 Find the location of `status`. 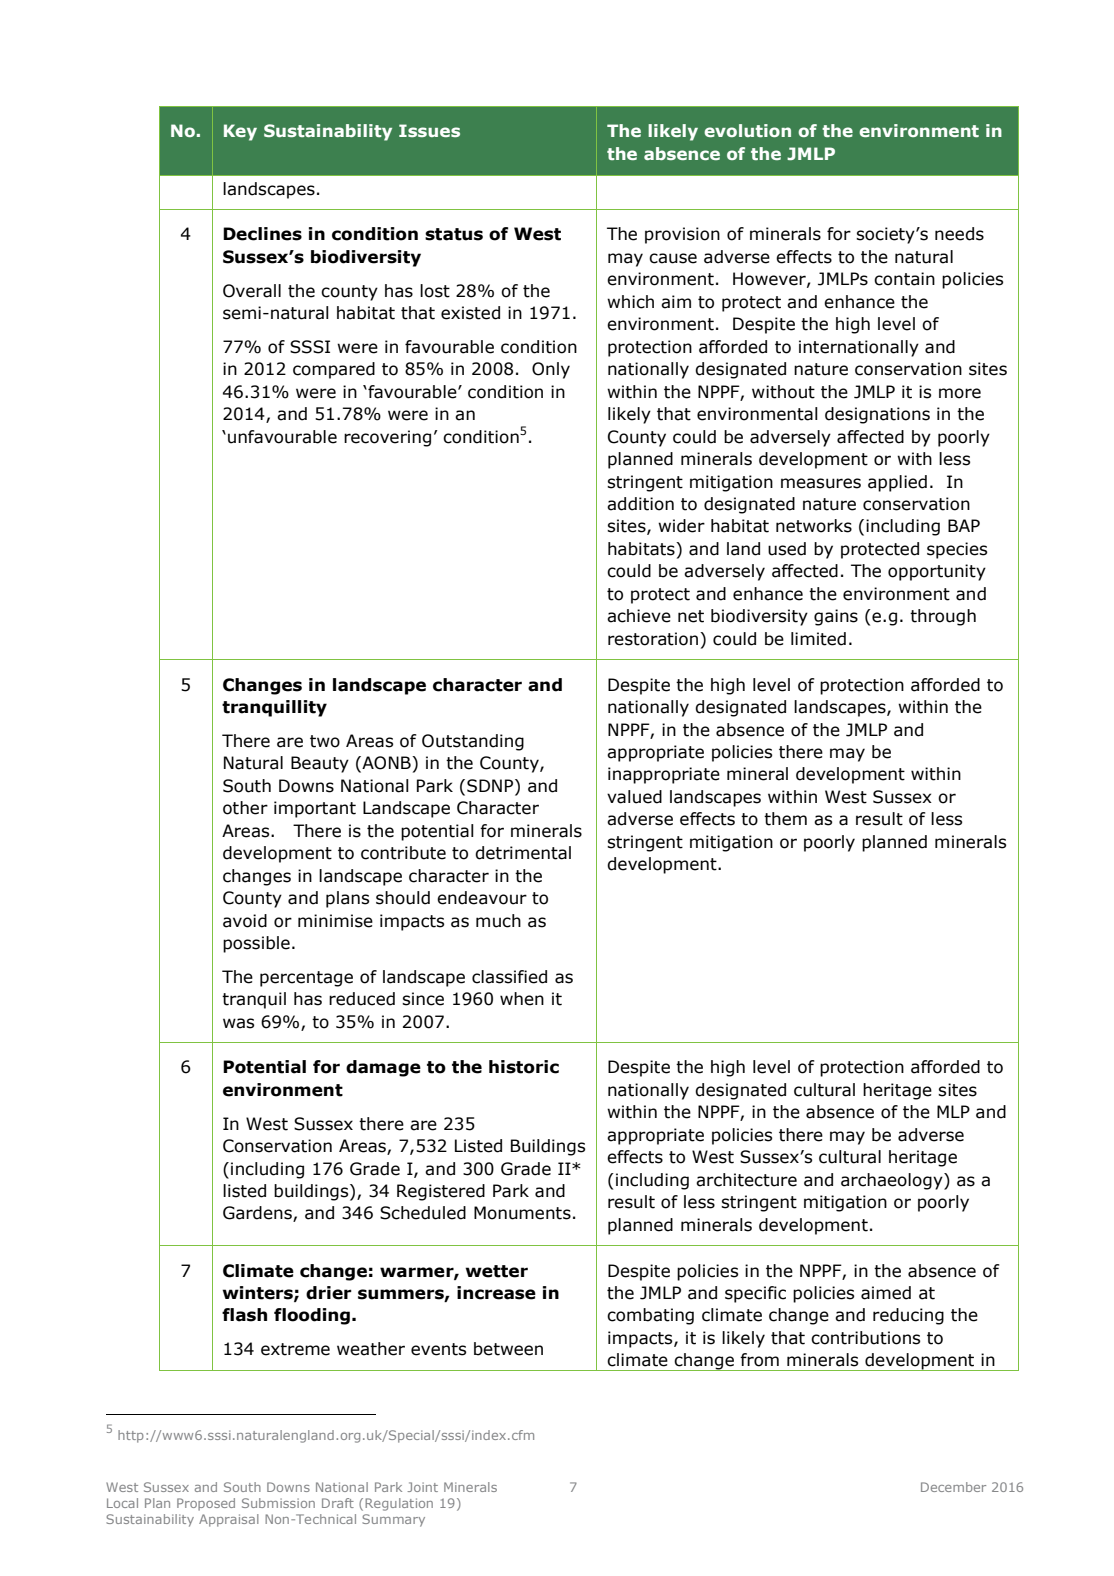

status is located at coordinates (454, 234).
